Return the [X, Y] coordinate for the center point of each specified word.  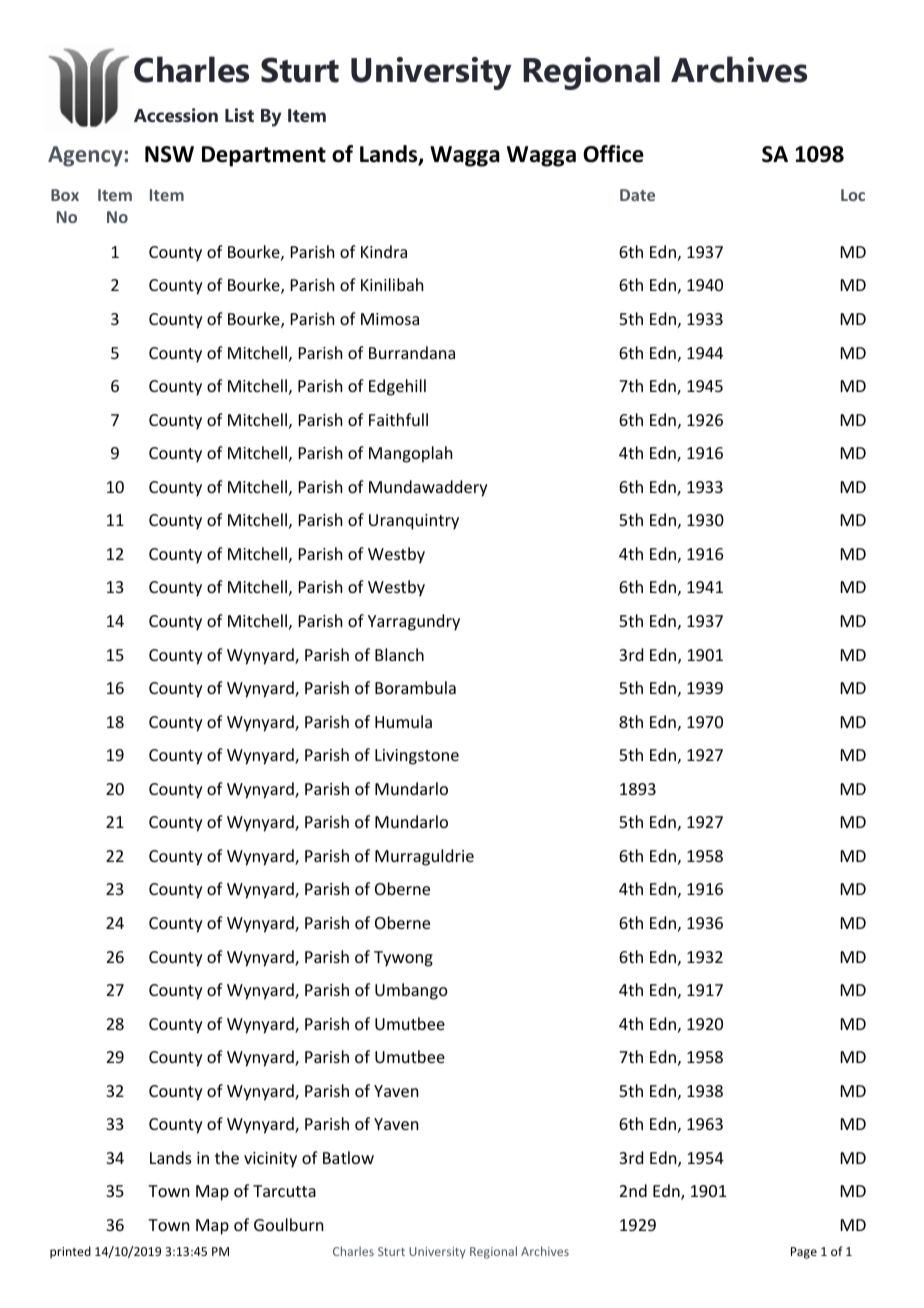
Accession [176, 115]
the [227, 1157]
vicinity [270, 1160]
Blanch [399, 654]
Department [264, 156]
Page [804, 1253]
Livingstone [417, 757]
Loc [853, 195]
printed [70, 1252]
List [239, 115]
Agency [86, 156]
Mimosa [390, 319]
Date [637, 195]
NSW [169, 154]
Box [65, 195]
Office [613, 154]
